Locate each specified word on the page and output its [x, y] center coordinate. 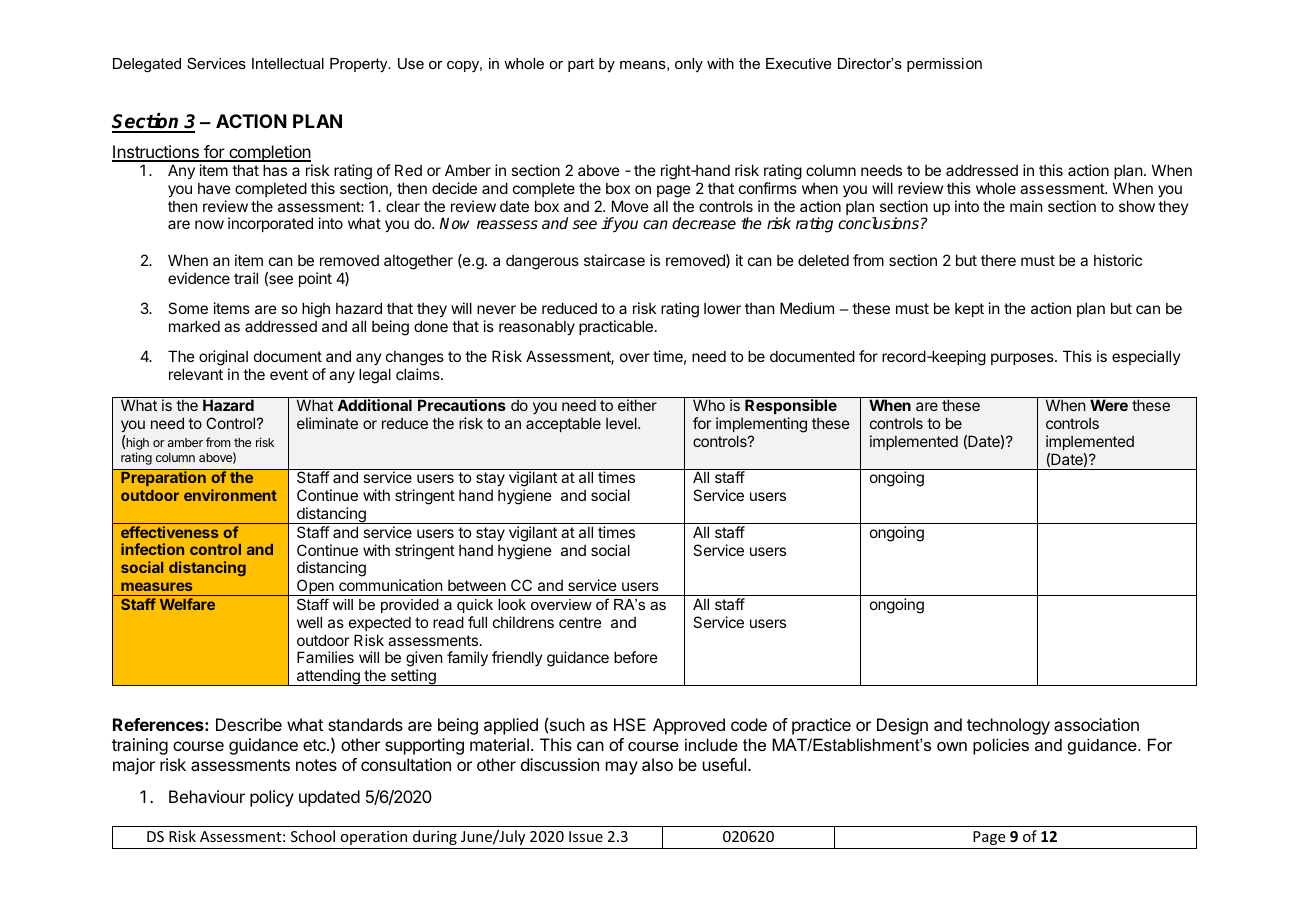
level [622, 423]
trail [246, 278]
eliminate [327, 423]
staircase [614, 260]
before [636, 657]
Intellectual [288, 63]
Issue [586, 836]
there [998, 260]
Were [1109, 405]
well [309, 622]
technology [1008, 726]
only [689, 65]
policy [272, 798]
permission [944, 65]
